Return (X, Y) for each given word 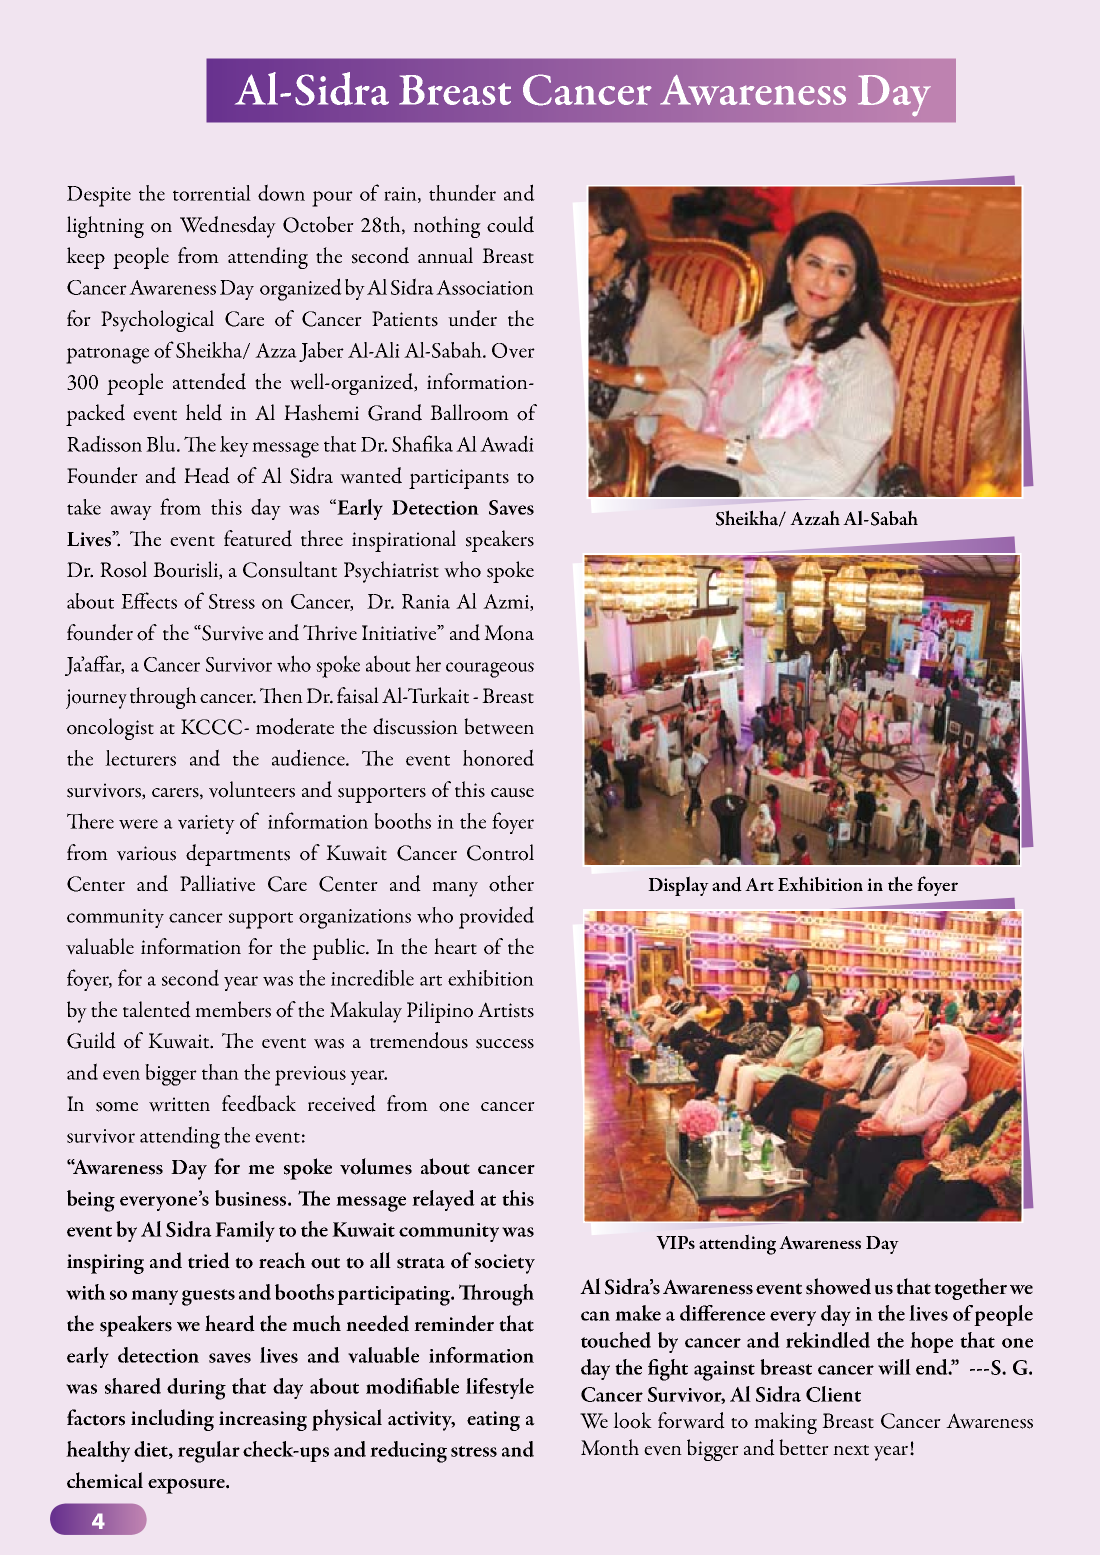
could (510, 224)
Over (513, 350)
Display (678, 886)
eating (493, 1421)
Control (500, 852)
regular (209, 1452)
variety (206, 824)
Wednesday (228, 227)
